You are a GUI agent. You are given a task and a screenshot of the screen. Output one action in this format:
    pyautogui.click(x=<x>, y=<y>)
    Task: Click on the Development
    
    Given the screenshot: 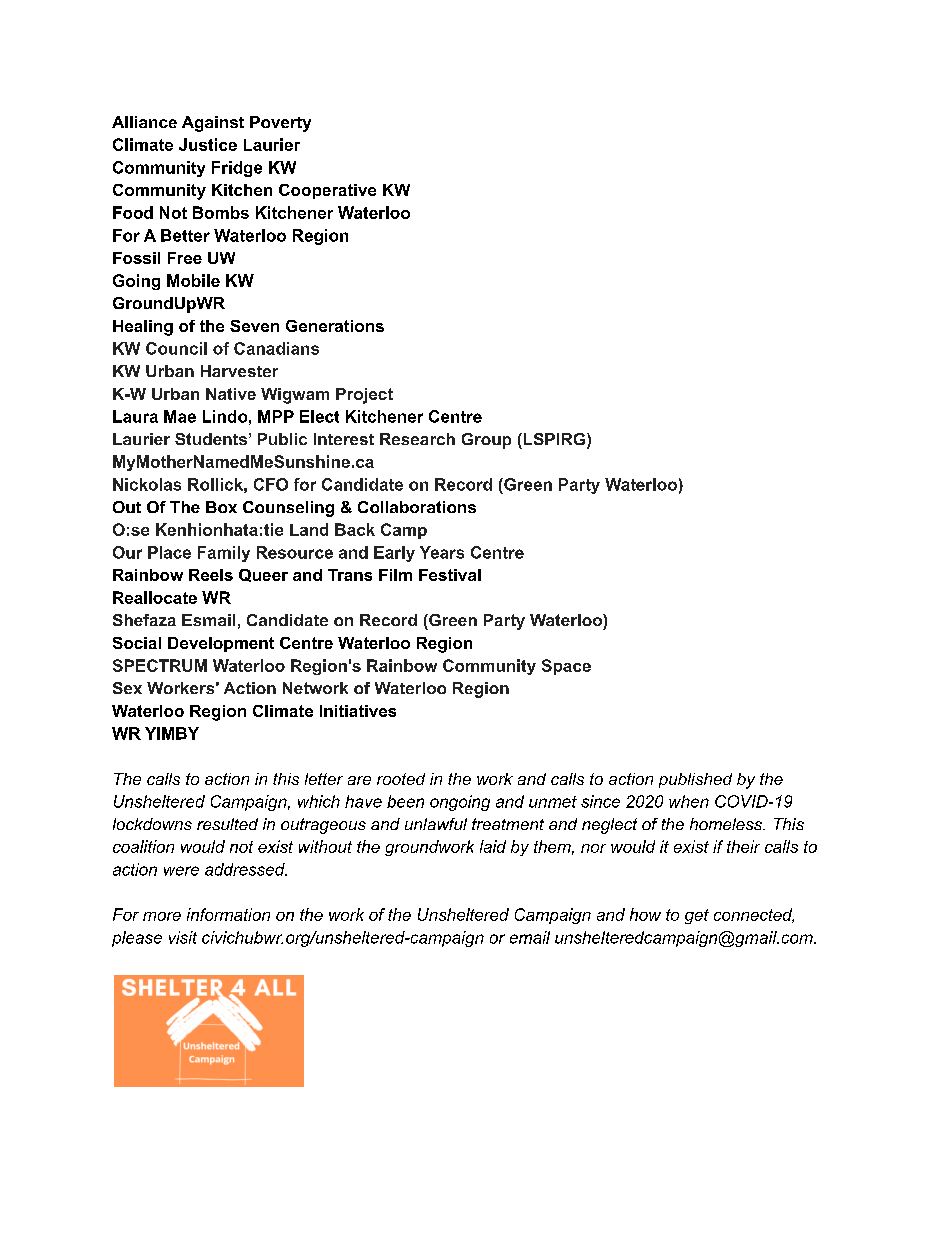 What is the action you would take?
    pyautogui.click(x=221, y=644)
